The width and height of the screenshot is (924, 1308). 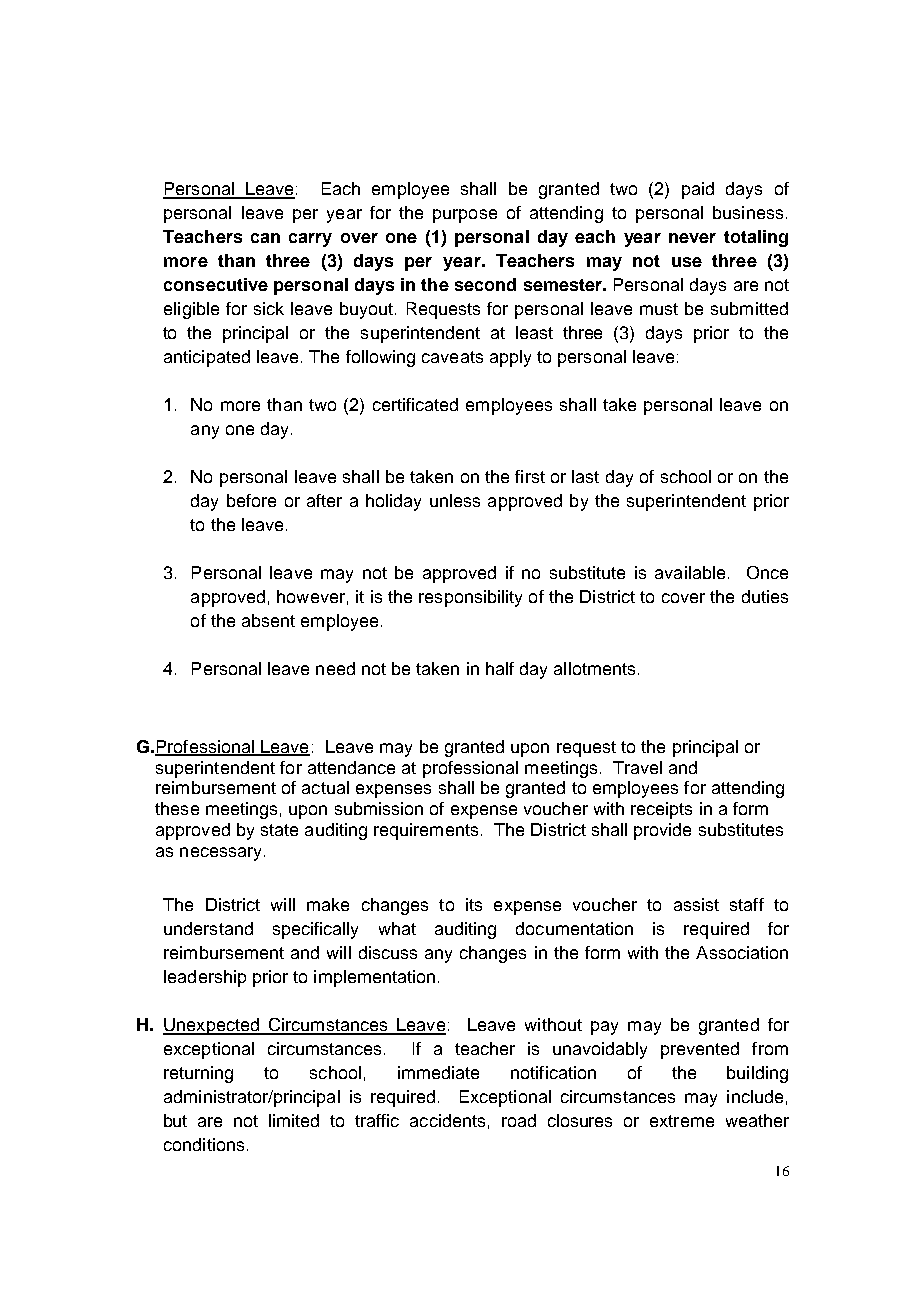 What do you see at coordinates (447, 1120) in the screenshot?
I see `accidents` at bounding box center [447, 1120].
